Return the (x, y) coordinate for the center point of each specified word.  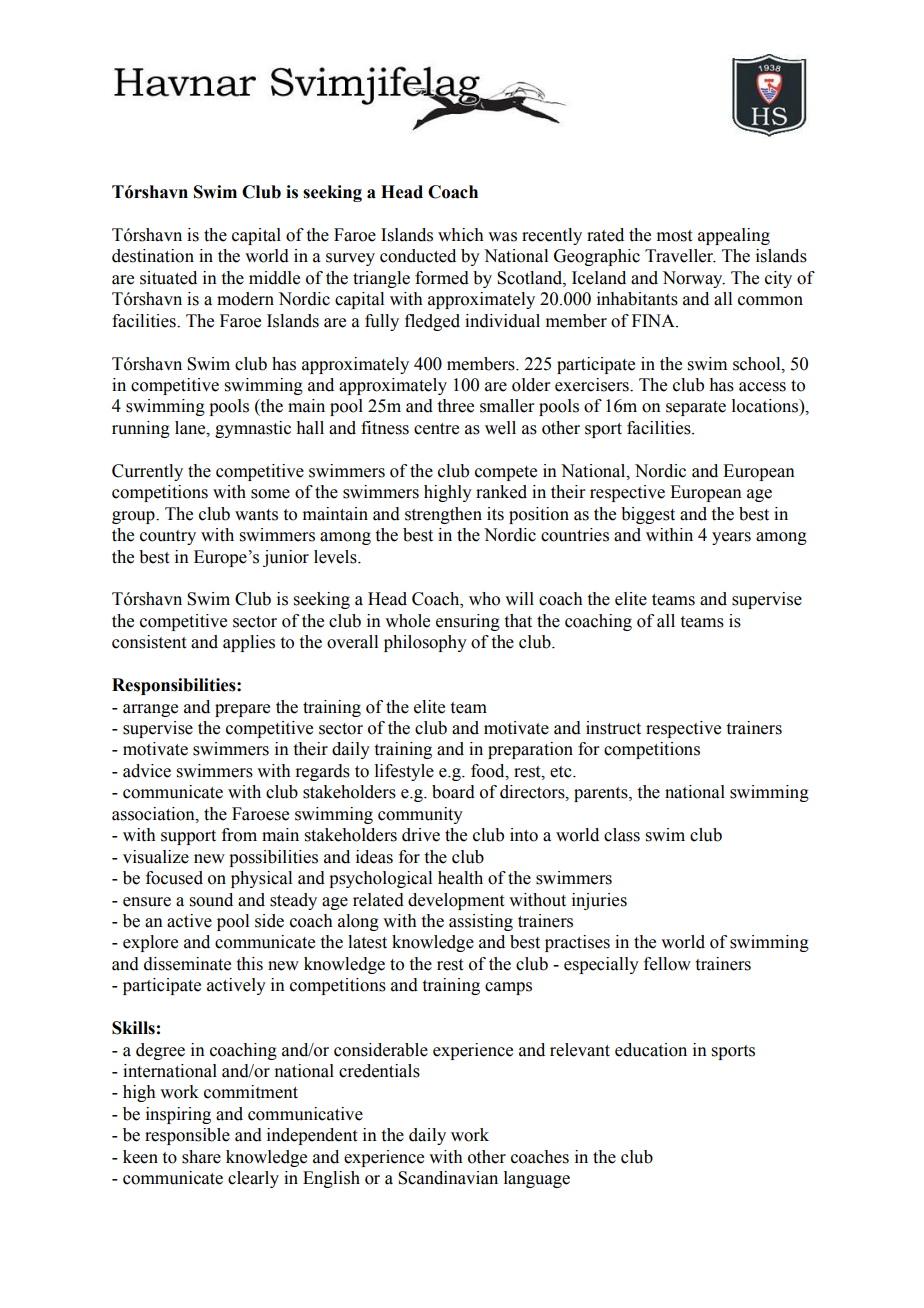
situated (168, 278)
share (201, 1157)
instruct (613, 728)
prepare (242, 710)
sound (211, 900)
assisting (481, 922)
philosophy (425, 643)
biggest (648, 515)
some (270, 494)
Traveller (680, 256)
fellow (667, 964)
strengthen (443, 515)
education (651, 1050)
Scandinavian (448, 1178)
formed (442, 278)
